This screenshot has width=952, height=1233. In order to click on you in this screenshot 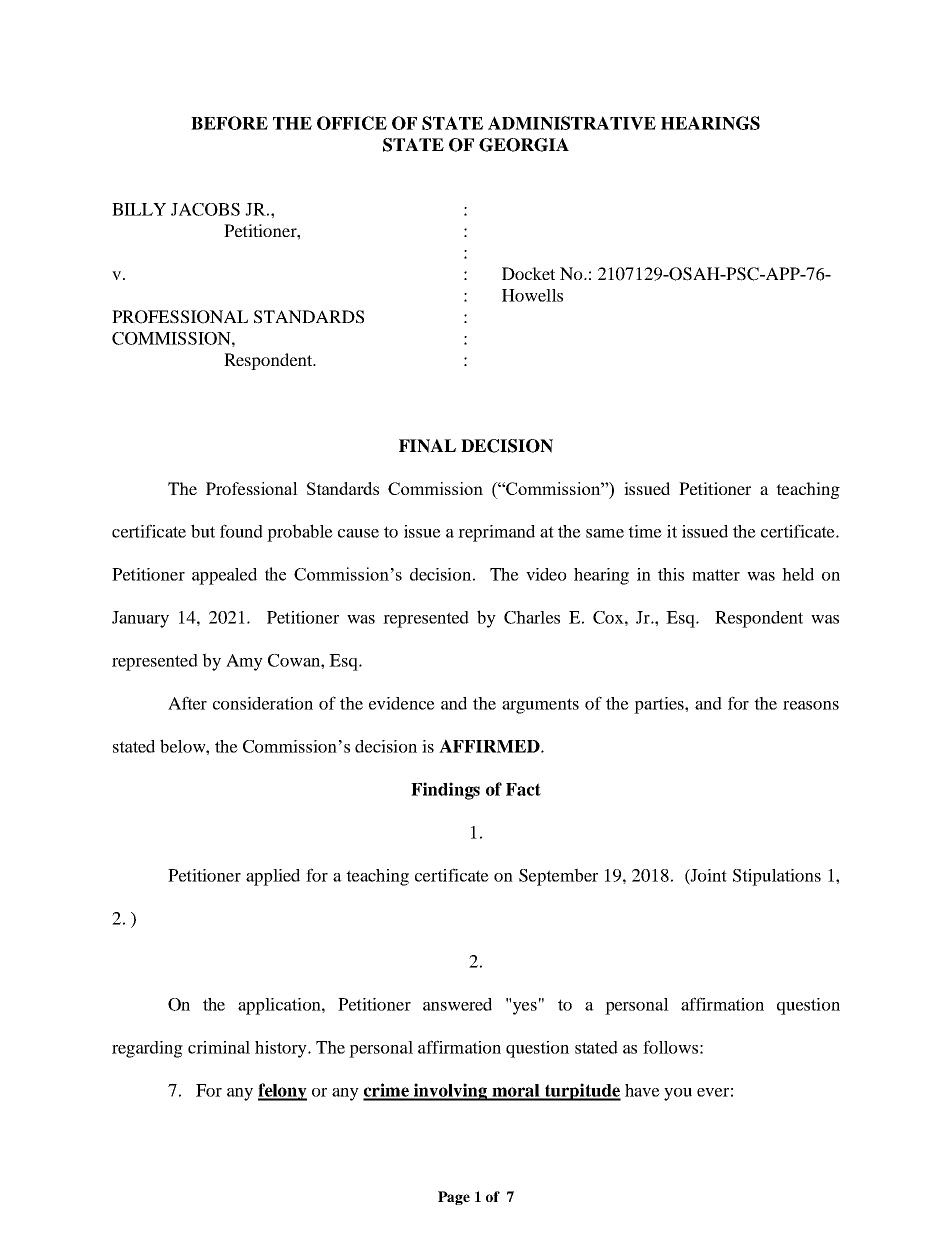, I will do `click(678, 1094)`.
